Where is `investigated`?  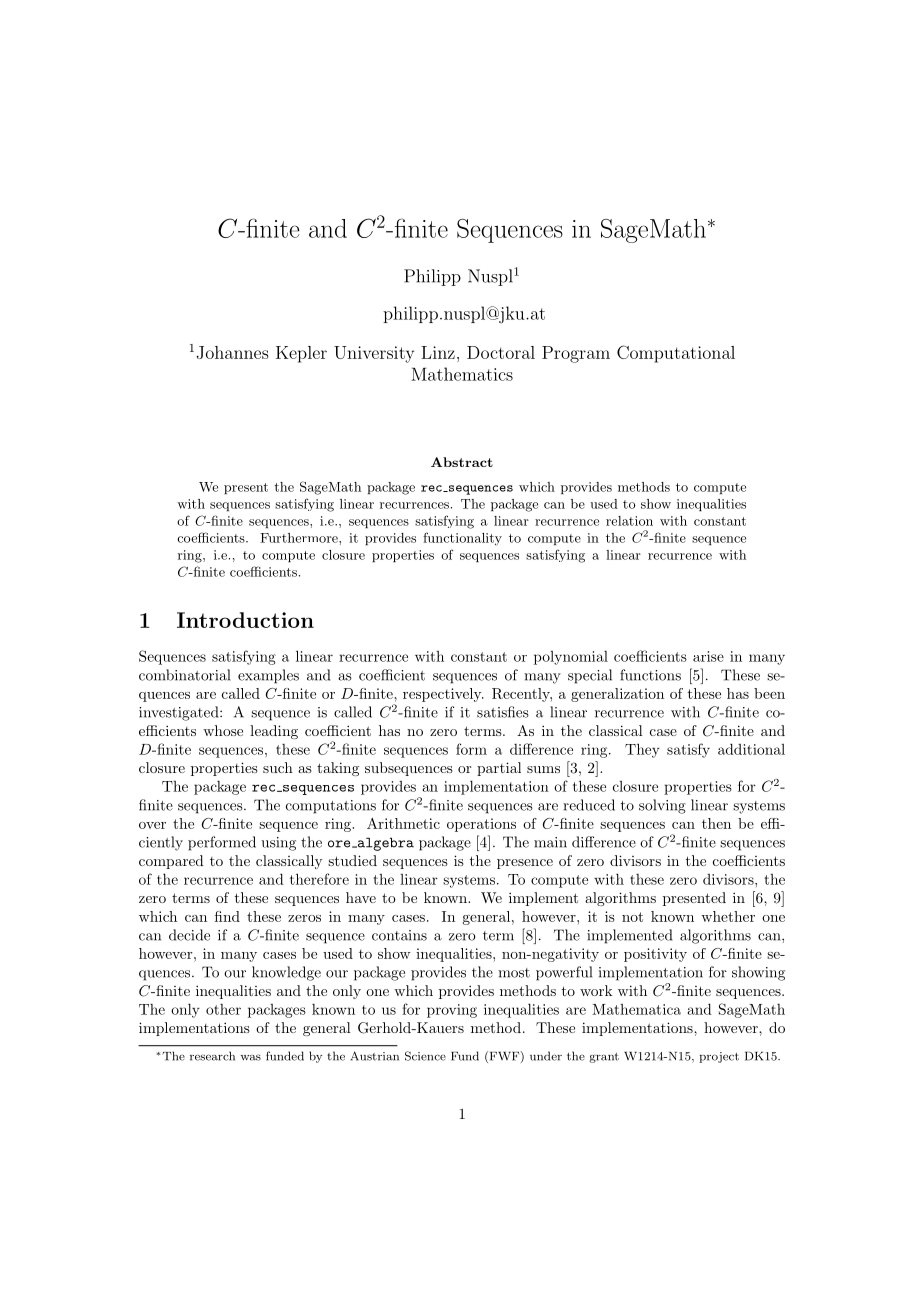
investigated is located at coordinates (180, 713).
